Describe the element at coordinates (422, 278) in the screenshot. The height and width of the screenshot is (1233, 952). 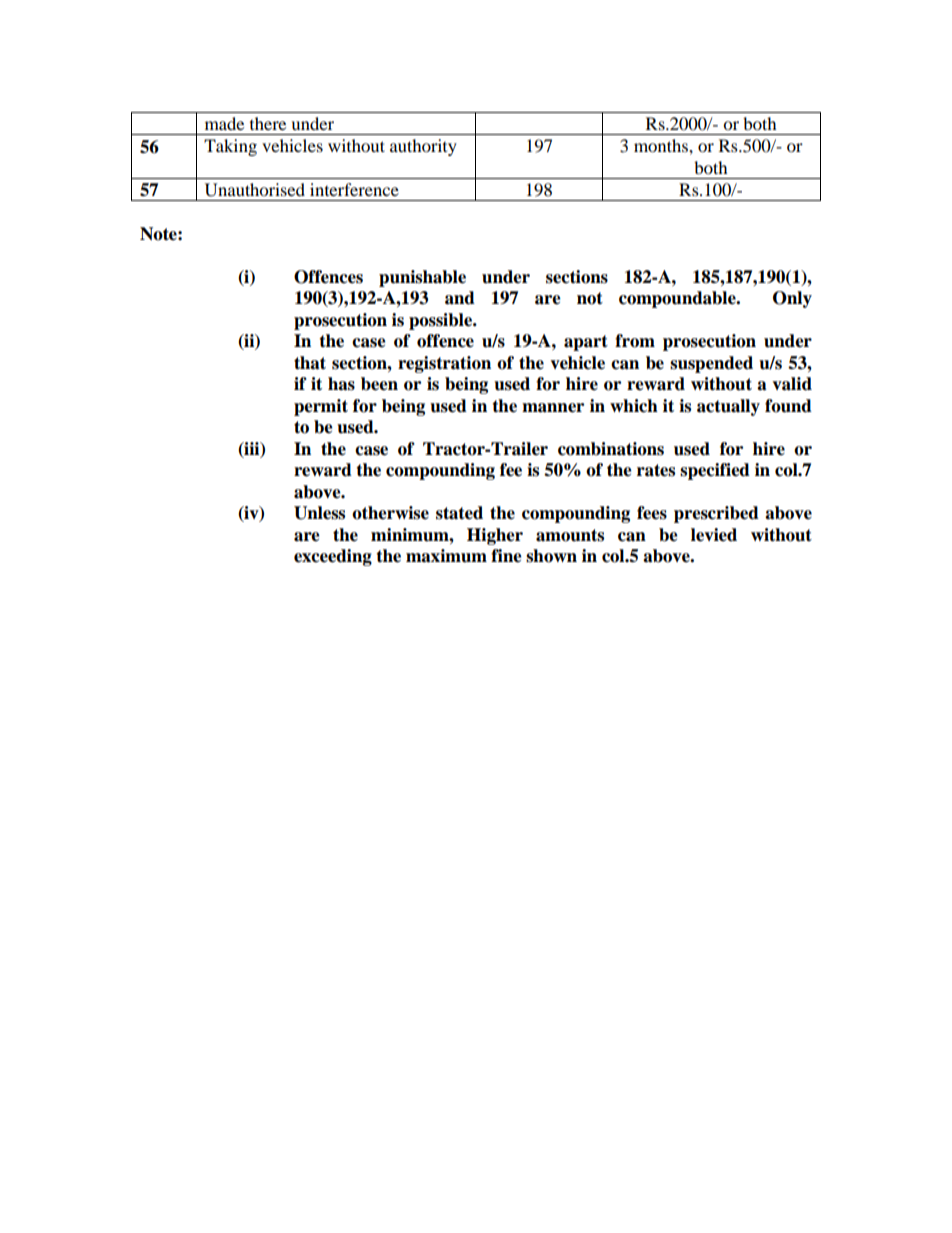
I see `punishable` at that location.
